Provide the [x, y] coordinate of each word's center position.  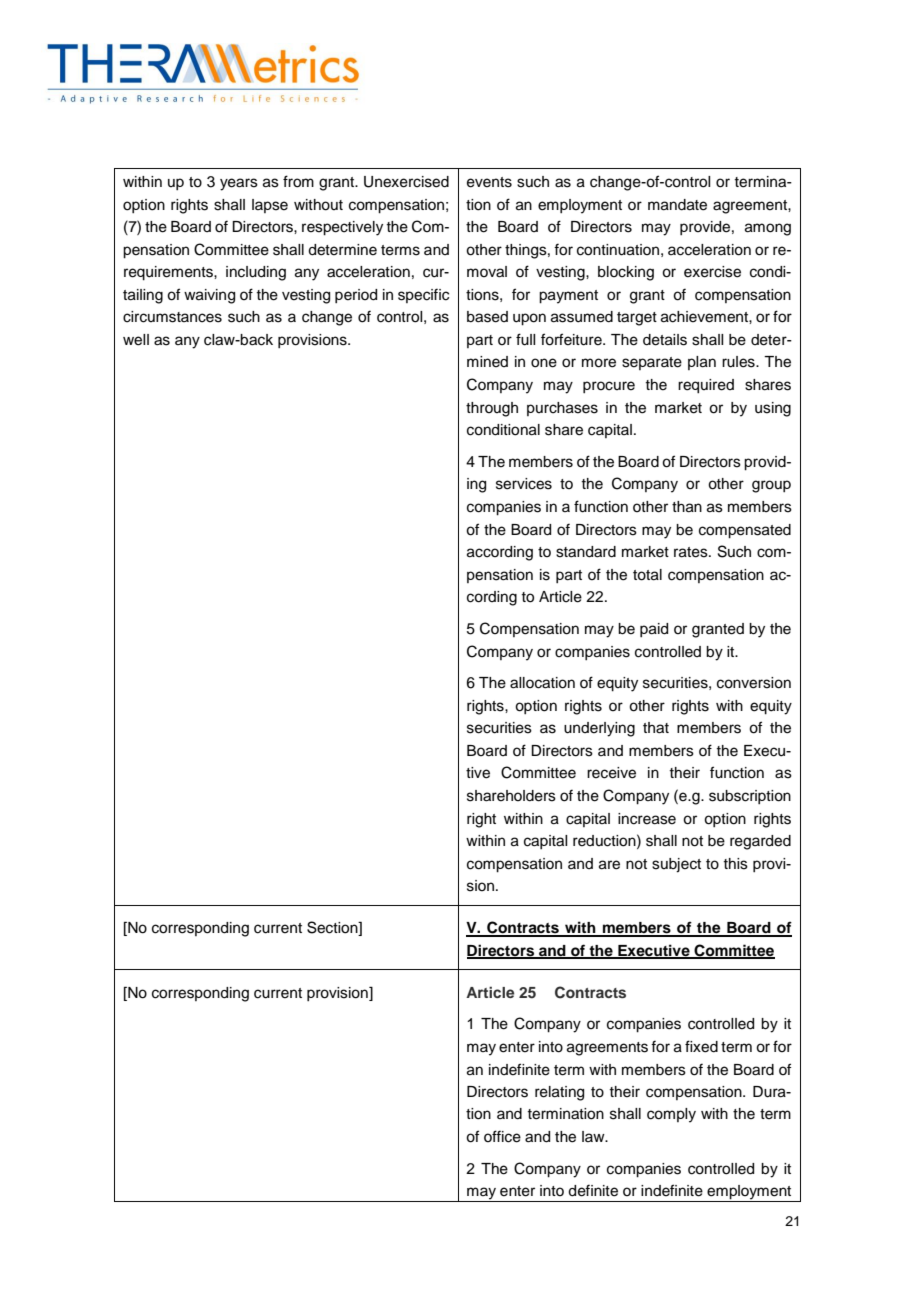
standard [586, 552]
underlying [599, 729]
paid [654, 630]
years [239, 184]
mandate [677, 205]
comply [671, 1115]
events [489, 182]
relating [559, 1093]
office [502, 1136]
